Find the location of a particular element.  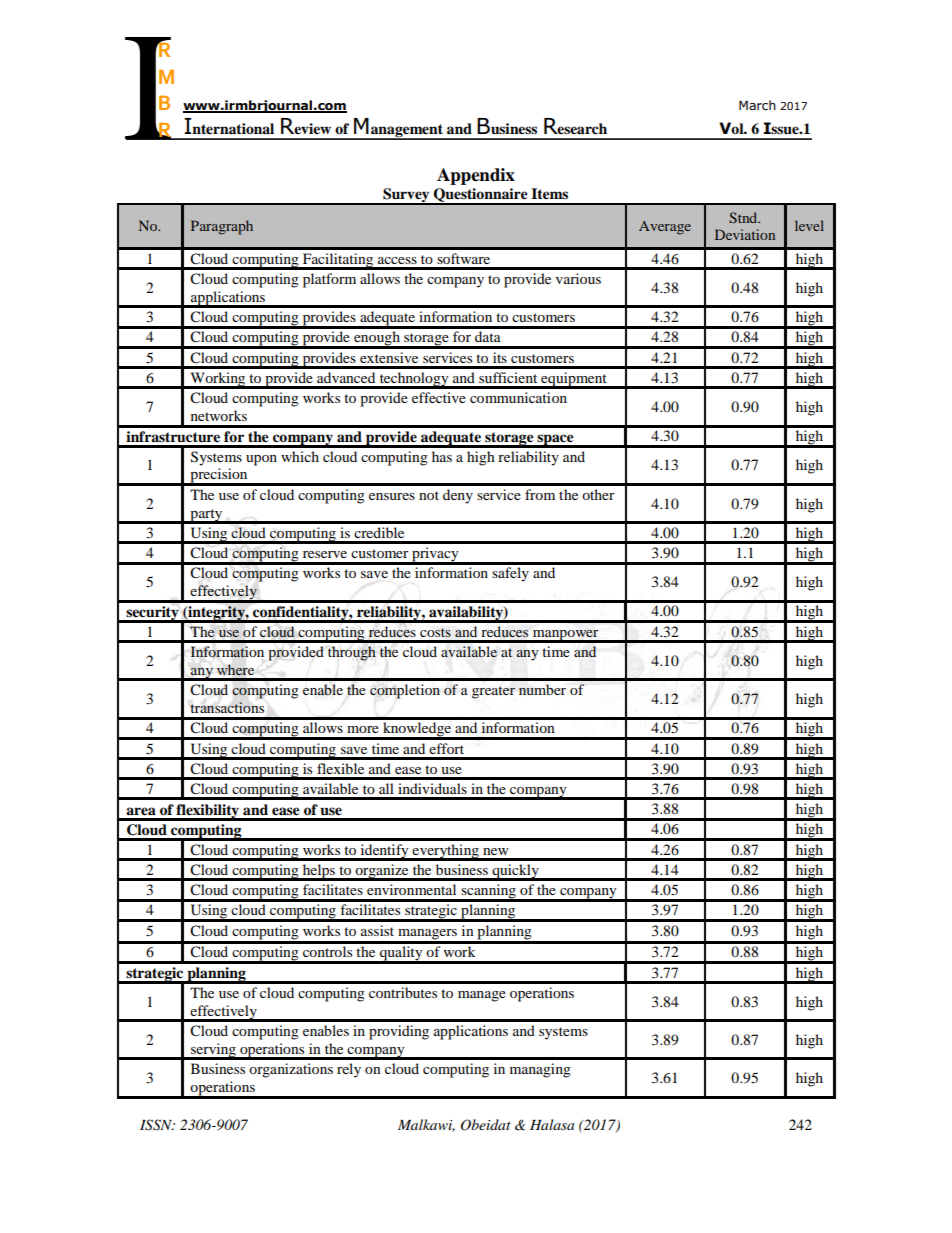

managing is located at coordinates (540, 1070).
